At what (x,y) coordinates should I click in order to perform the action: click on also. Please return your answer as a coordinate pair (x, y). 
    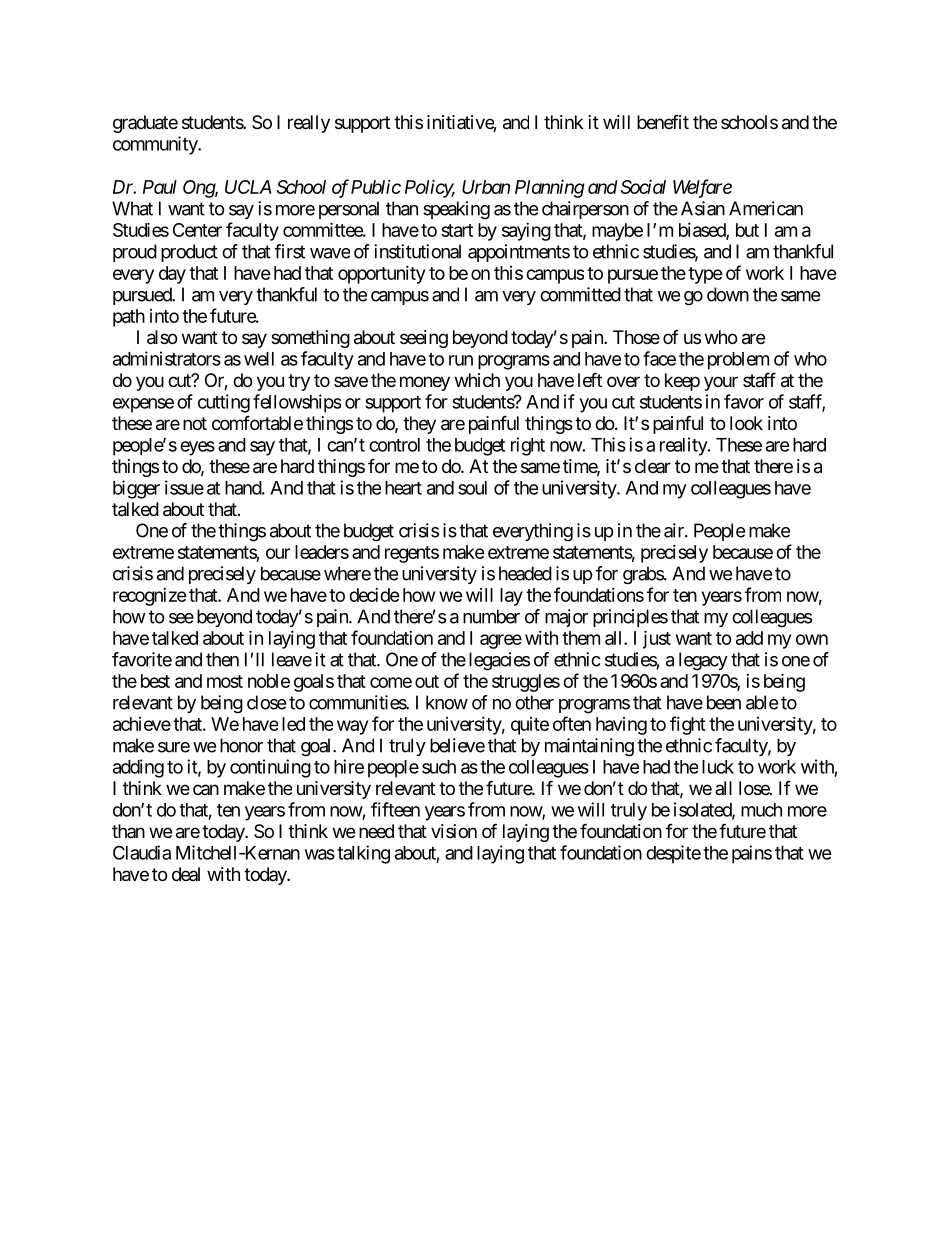
    Looking at the image, I should click on (162, 337).
